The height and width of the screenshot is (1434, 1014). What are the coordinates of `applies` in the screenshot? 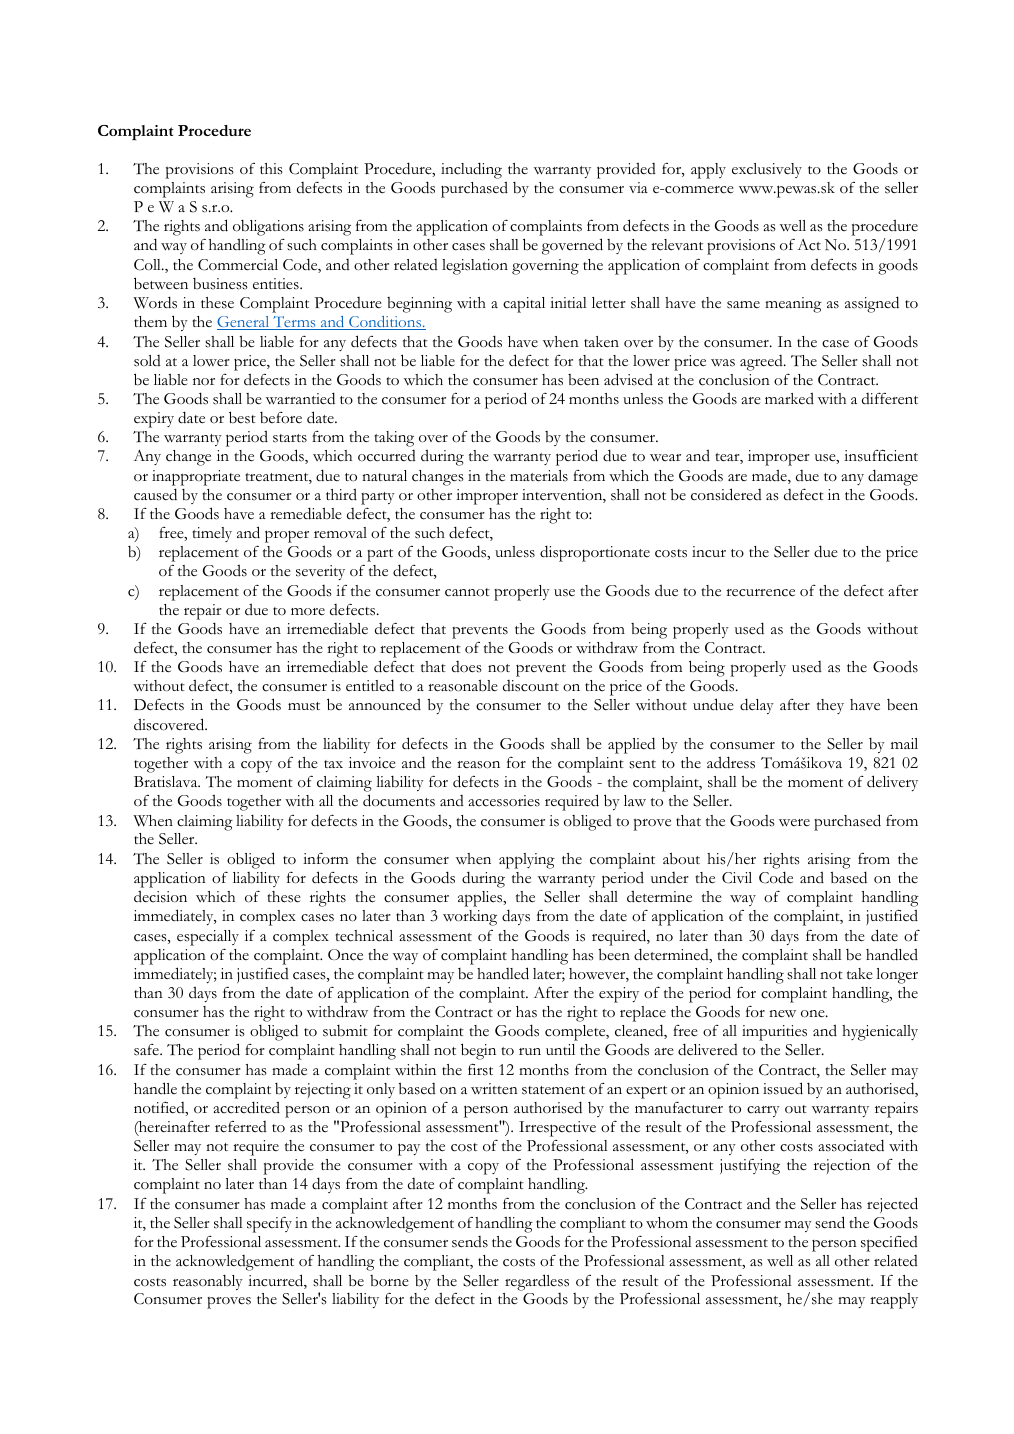 It's located at (481, 899).
